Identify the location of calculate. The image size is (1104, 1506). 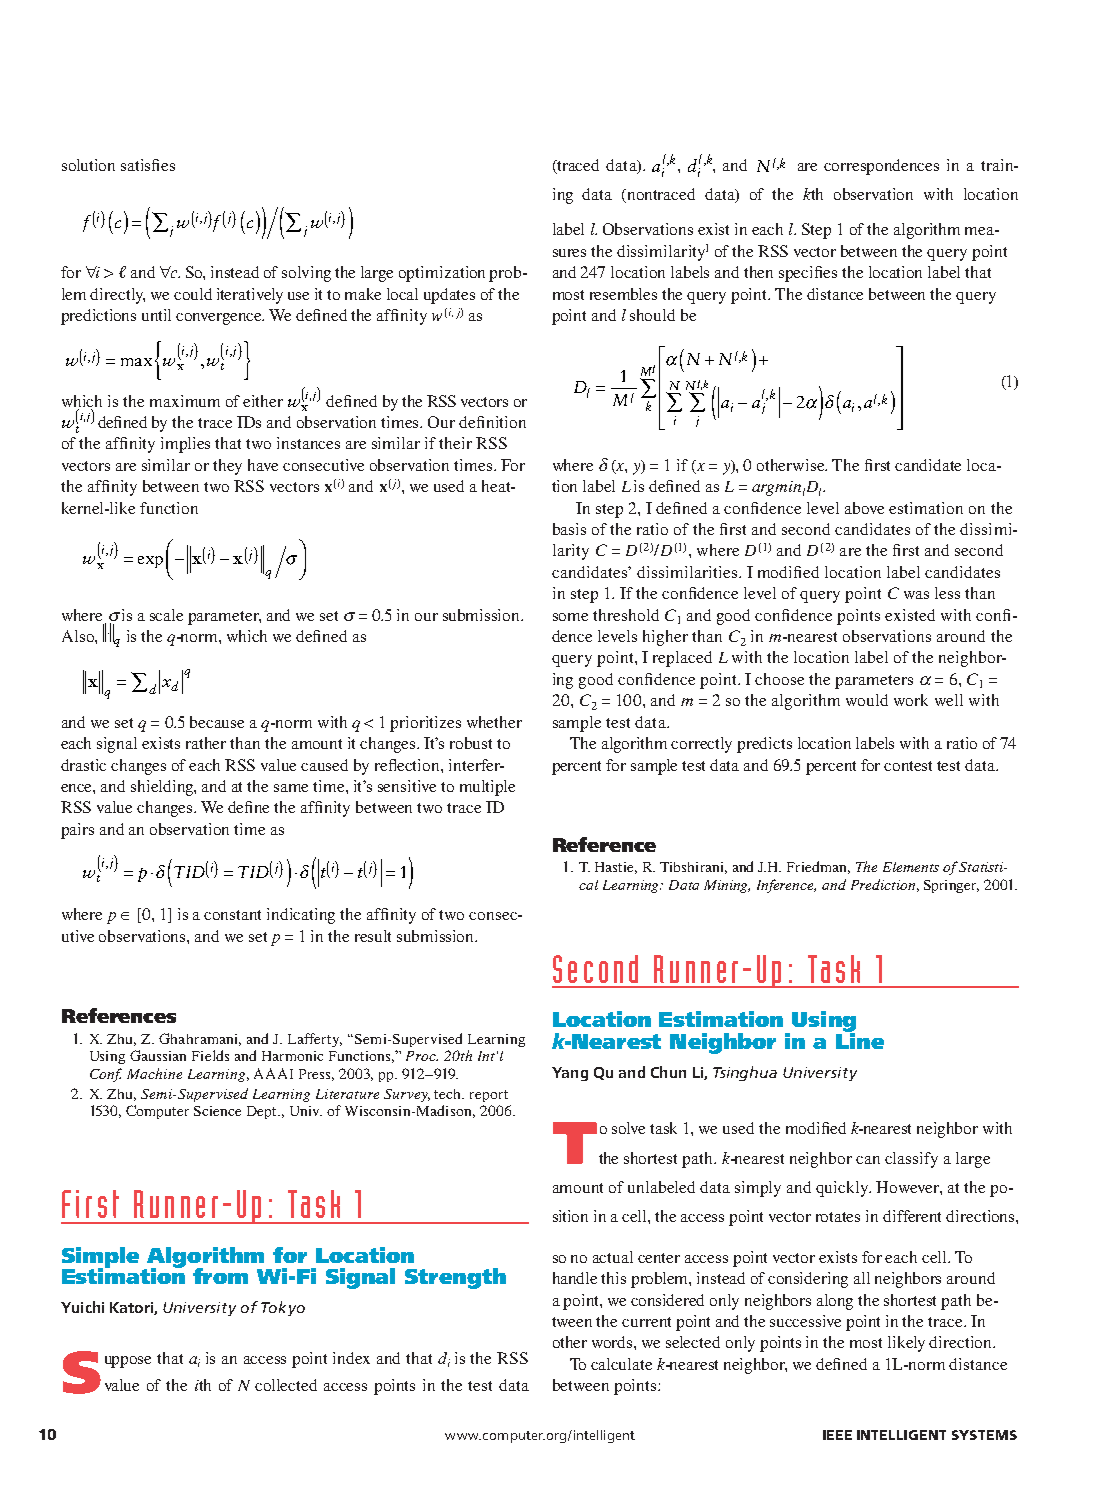
(621, 1364).
